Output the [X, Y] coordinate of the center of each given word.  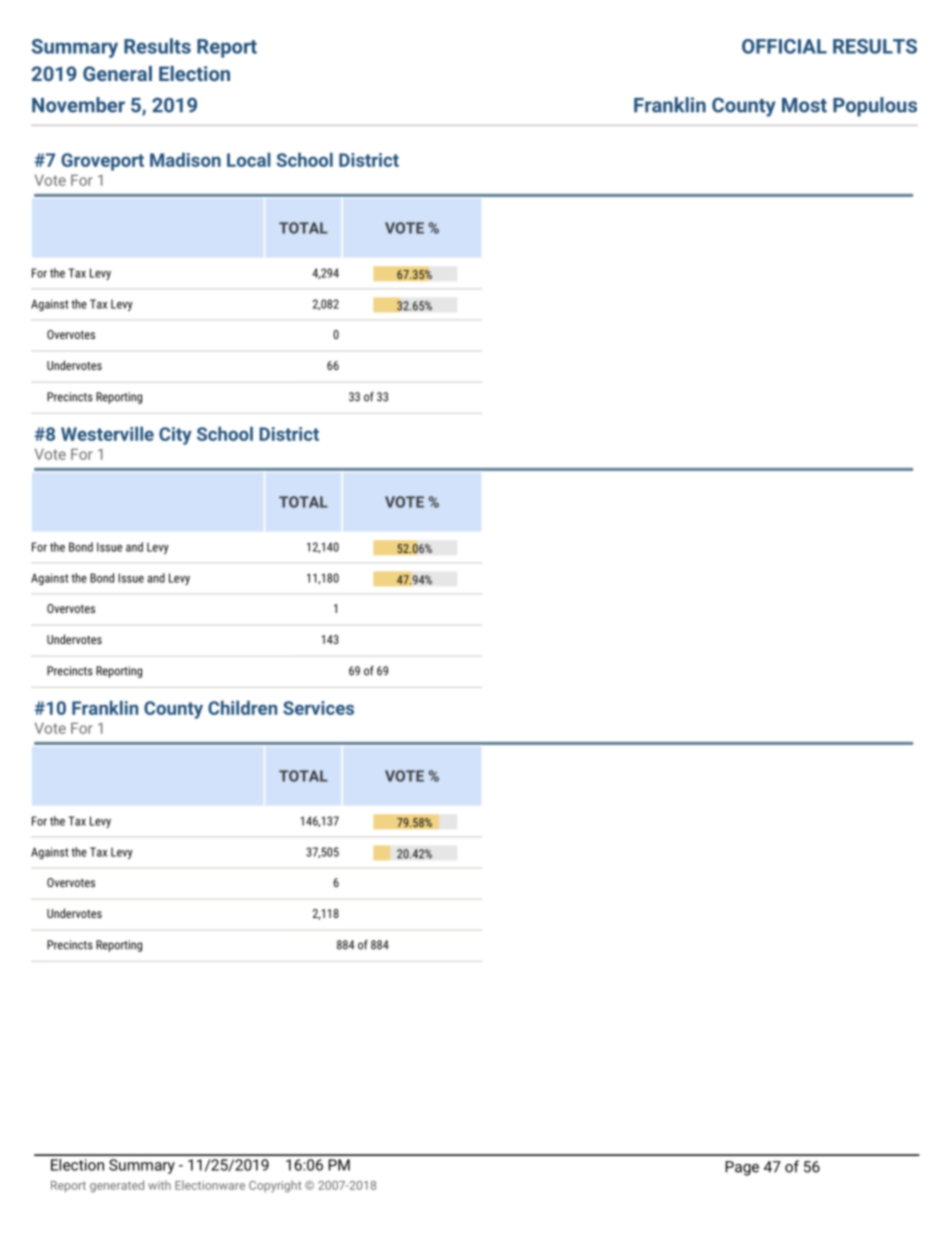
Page [742, 1168]
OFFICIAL [784, 46]
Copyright [275, 1186]
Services [318, 708]
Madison [185, 160]
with [159, 1185]
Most [804, 105]
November [78, 105]
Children [242, 708]
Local [249, 160]
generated [117, 1186]
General [117, 73]
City [175, 436]
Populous [875, 107]
